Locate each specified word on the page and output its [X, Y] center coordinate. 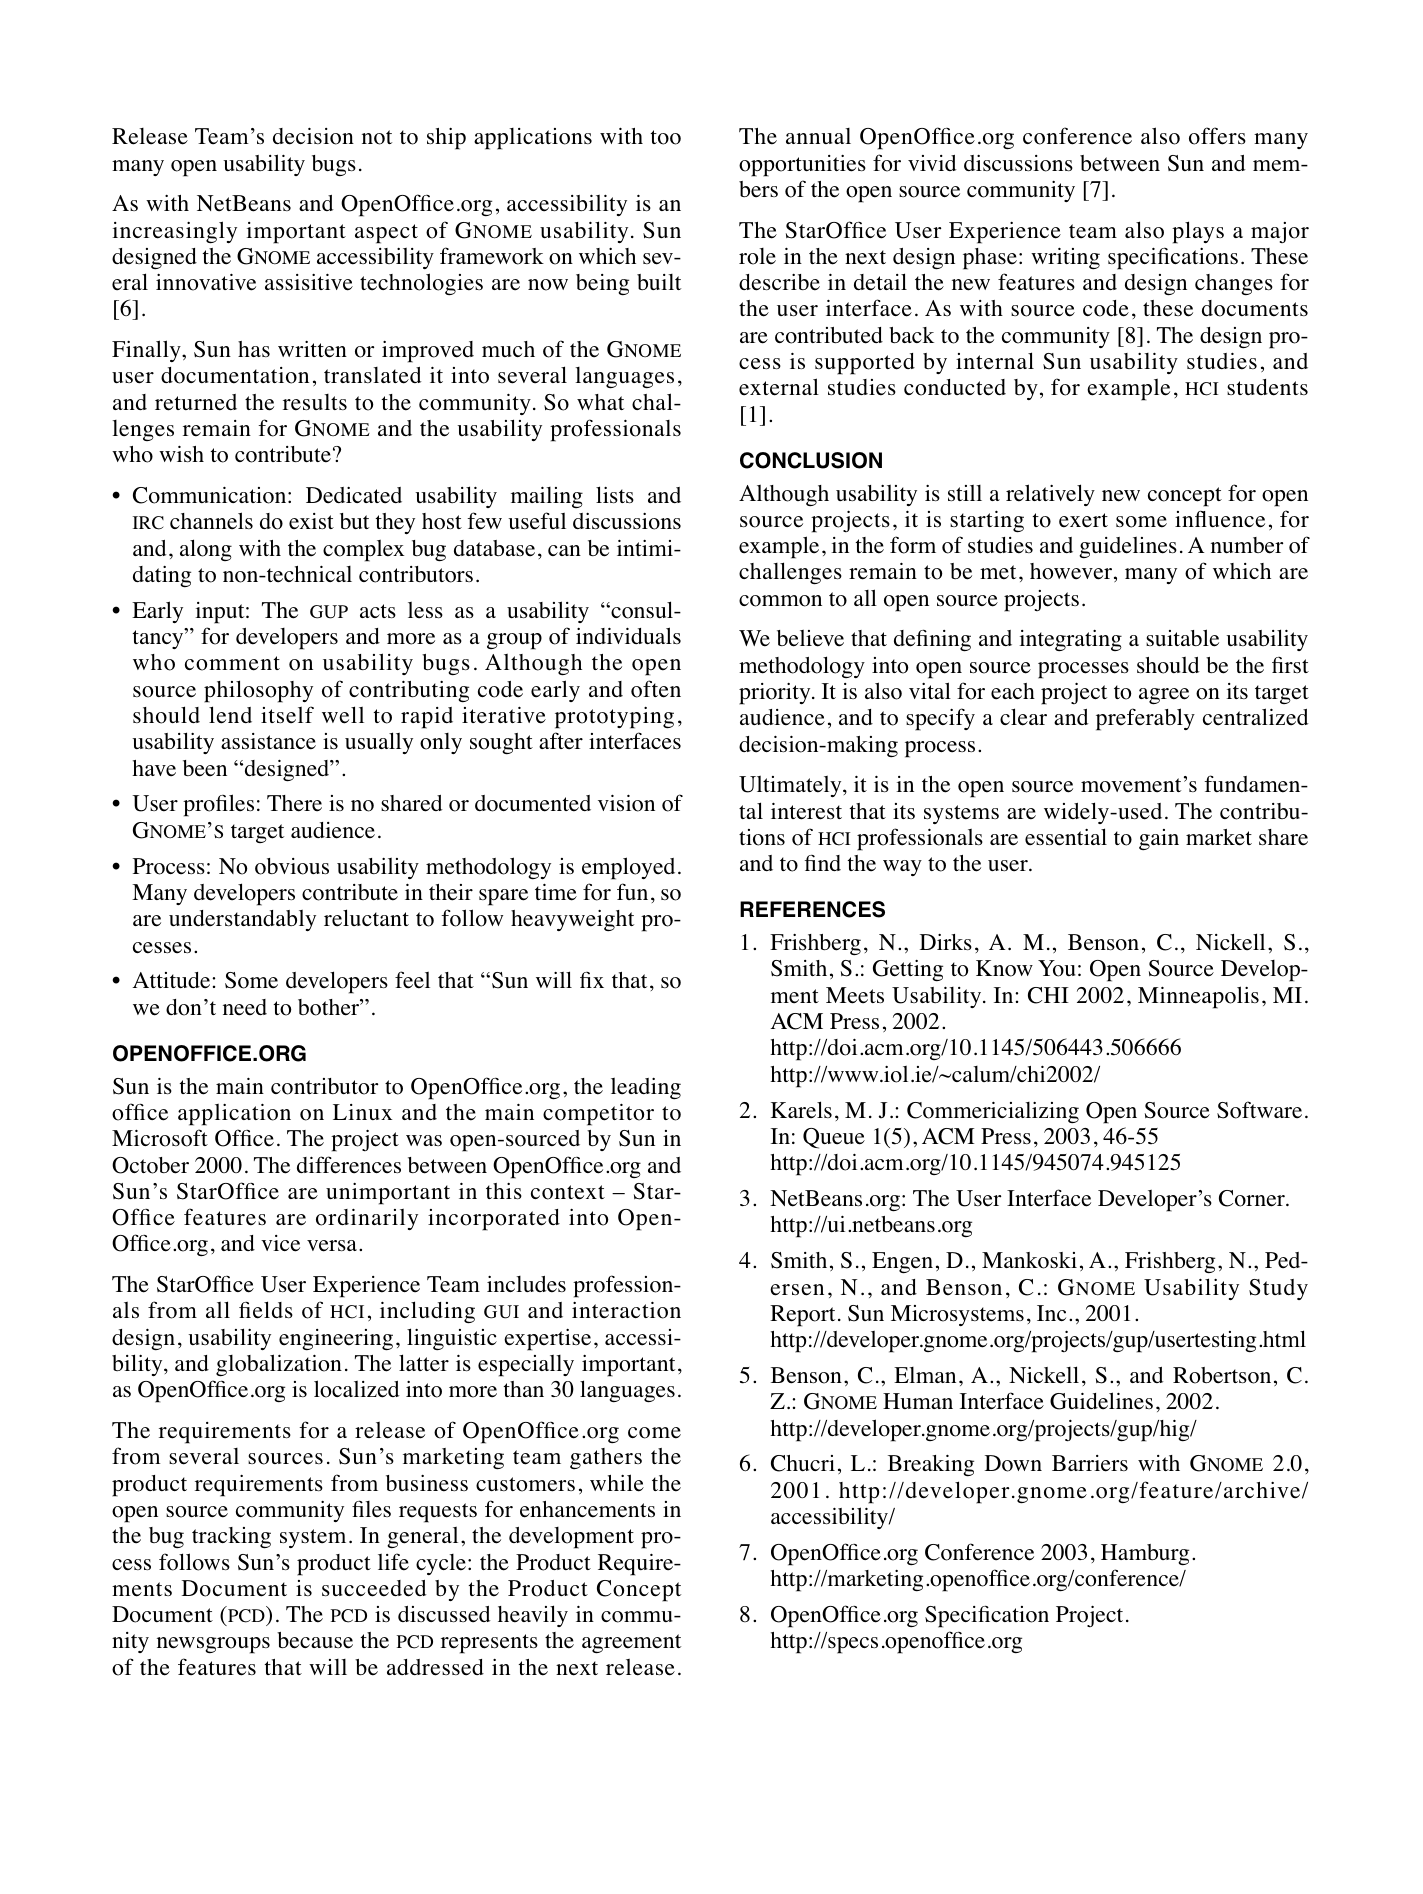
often [656, 689]
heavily [533, 1616]
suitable [1182, 638]
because [315, 1640]
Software [1259, 1110]
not [377, 137]
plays [1198, 232]
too [666, 137]
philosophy [258, 691]
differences [349, 1165]
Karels [801, 1110]
